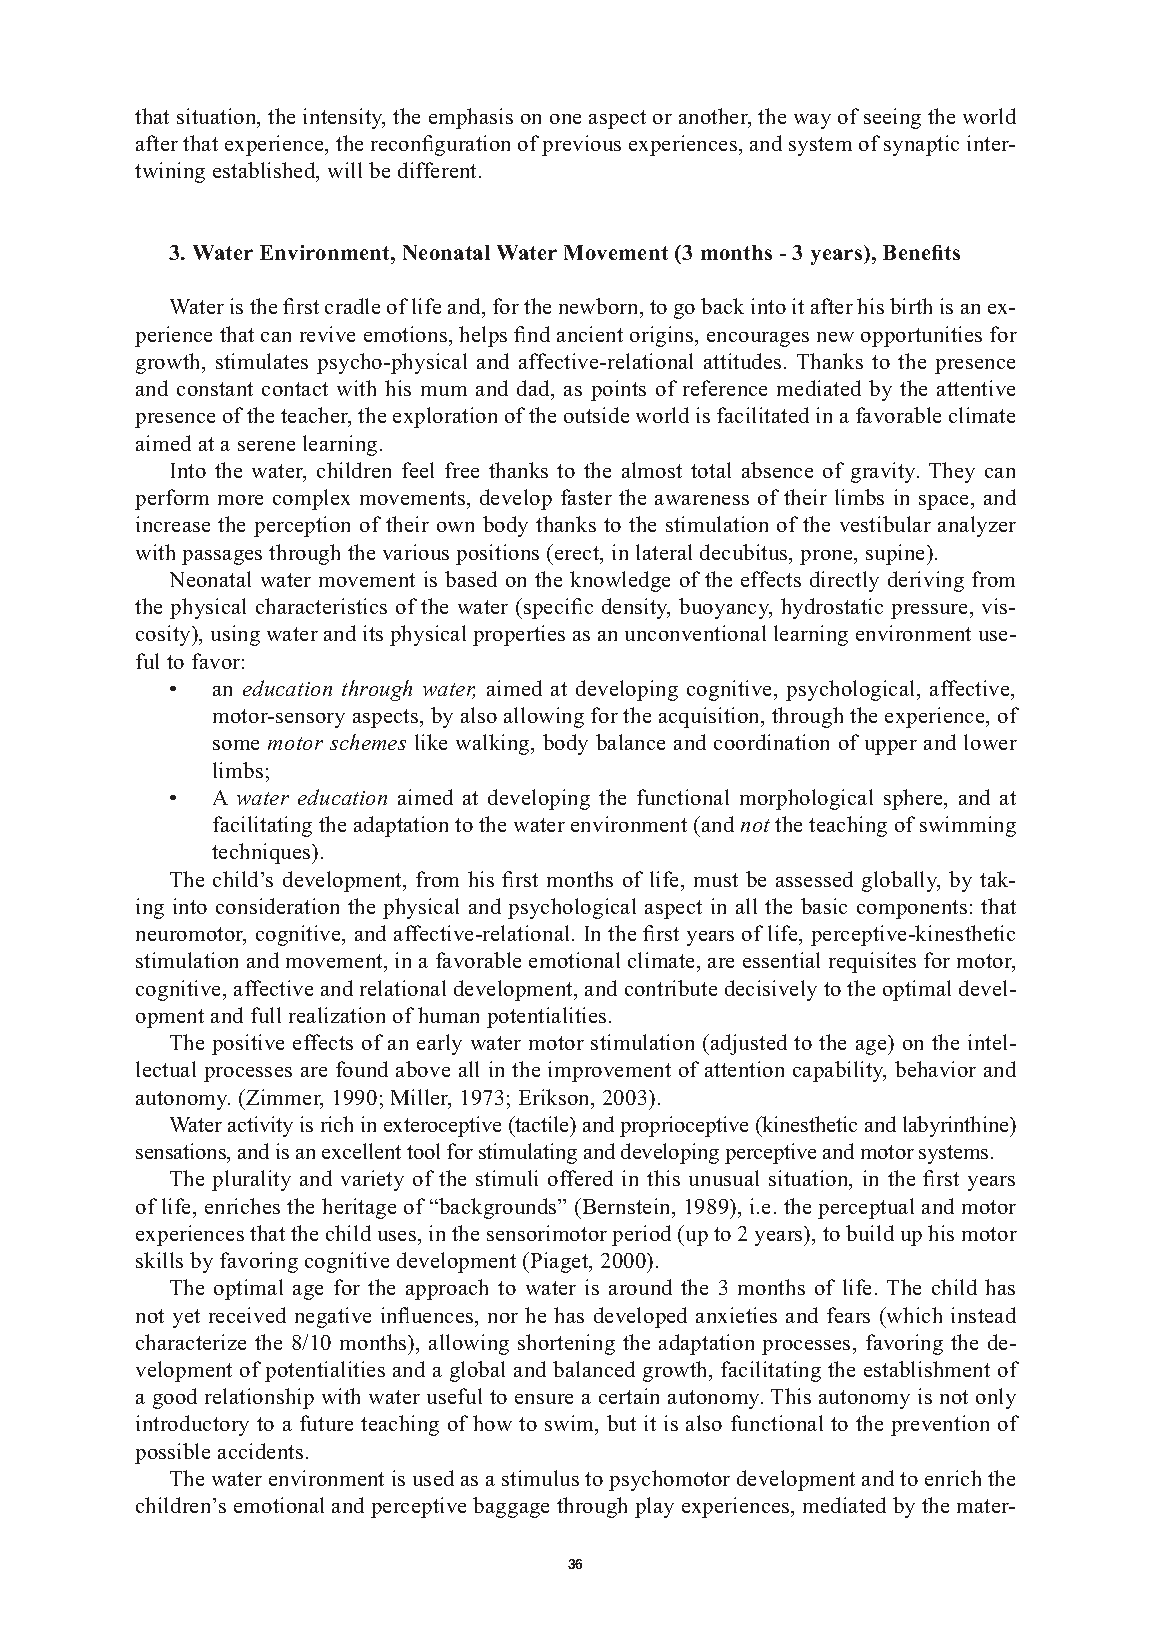 This screenshot has width=1152, height=1626. What do you see at coordinates (540, 1478) in the screenshot?
I see `stimulus` at bounding box center [540, 1478].
